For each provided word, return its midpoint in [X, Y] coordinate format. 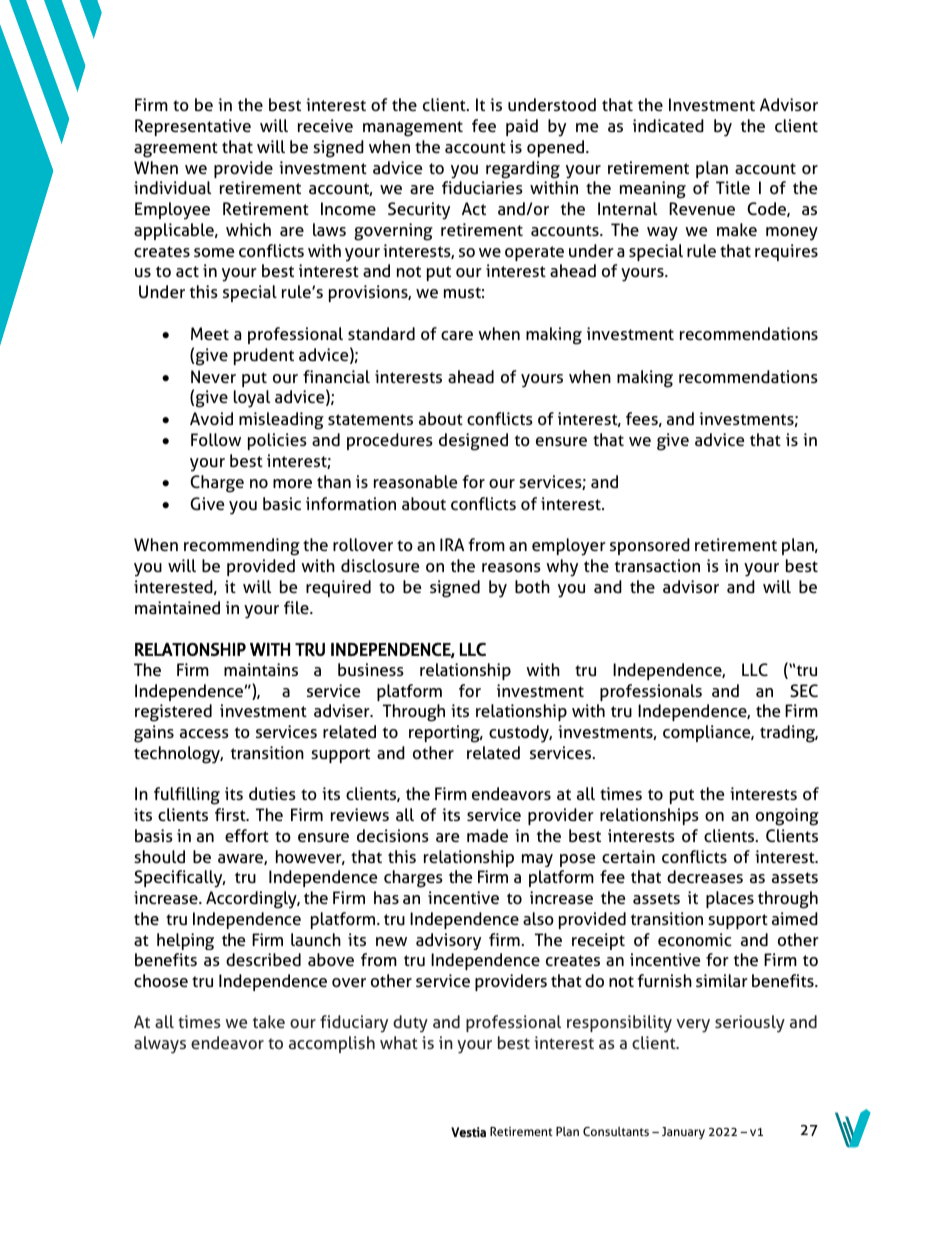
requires [786, 252]
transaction [657, 565]
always [160, 1045]
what [399, 1042]
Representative [193, 127]
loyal [252, 399]
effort [247, 835]
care [457, 335]
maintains [261, 669]
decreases [705, 876]
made [487, 835]
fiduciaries [482, 187]
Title [733, 187]
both [532, 586]
